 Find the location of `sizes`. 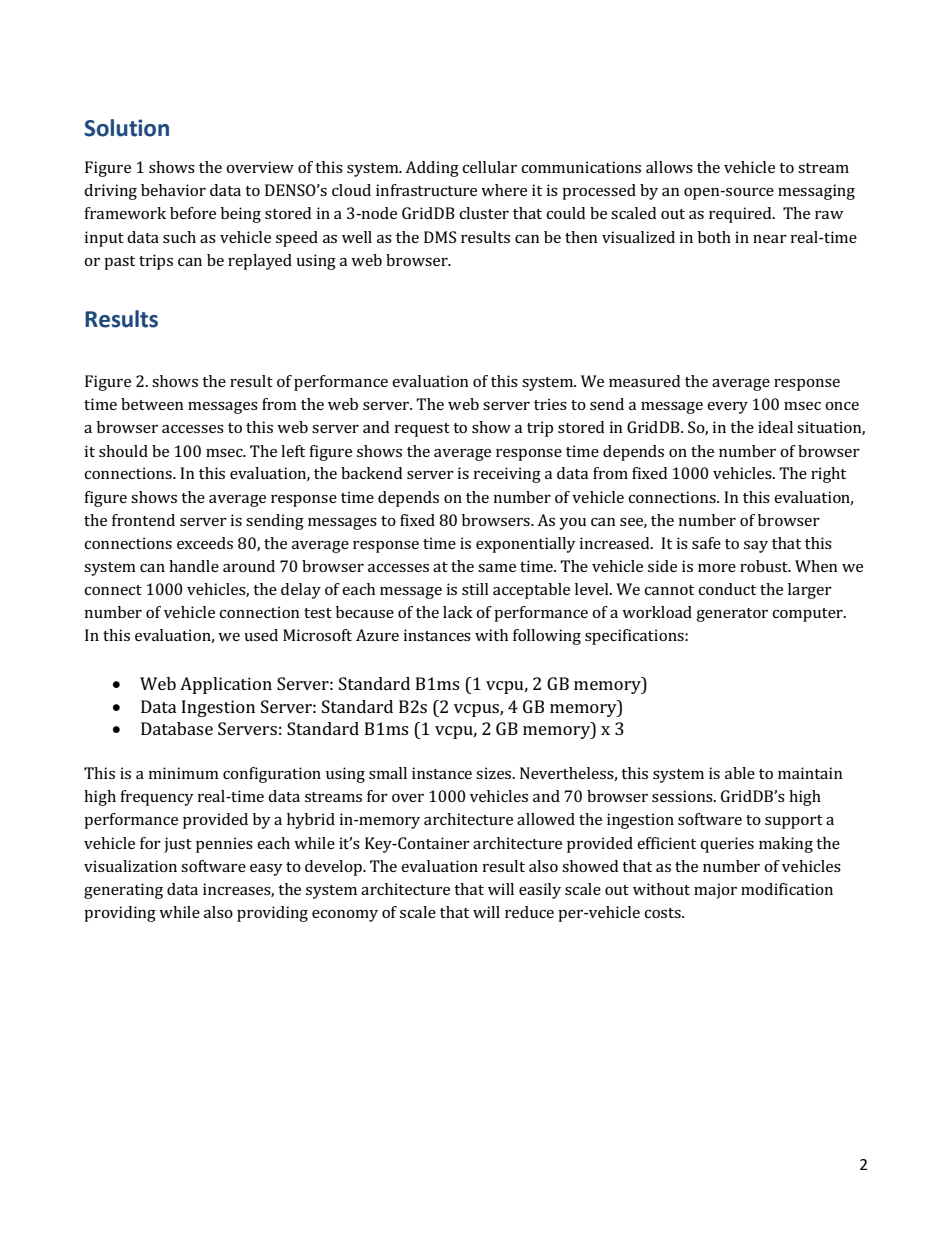

sizes is located at coordinates (495, 773).
